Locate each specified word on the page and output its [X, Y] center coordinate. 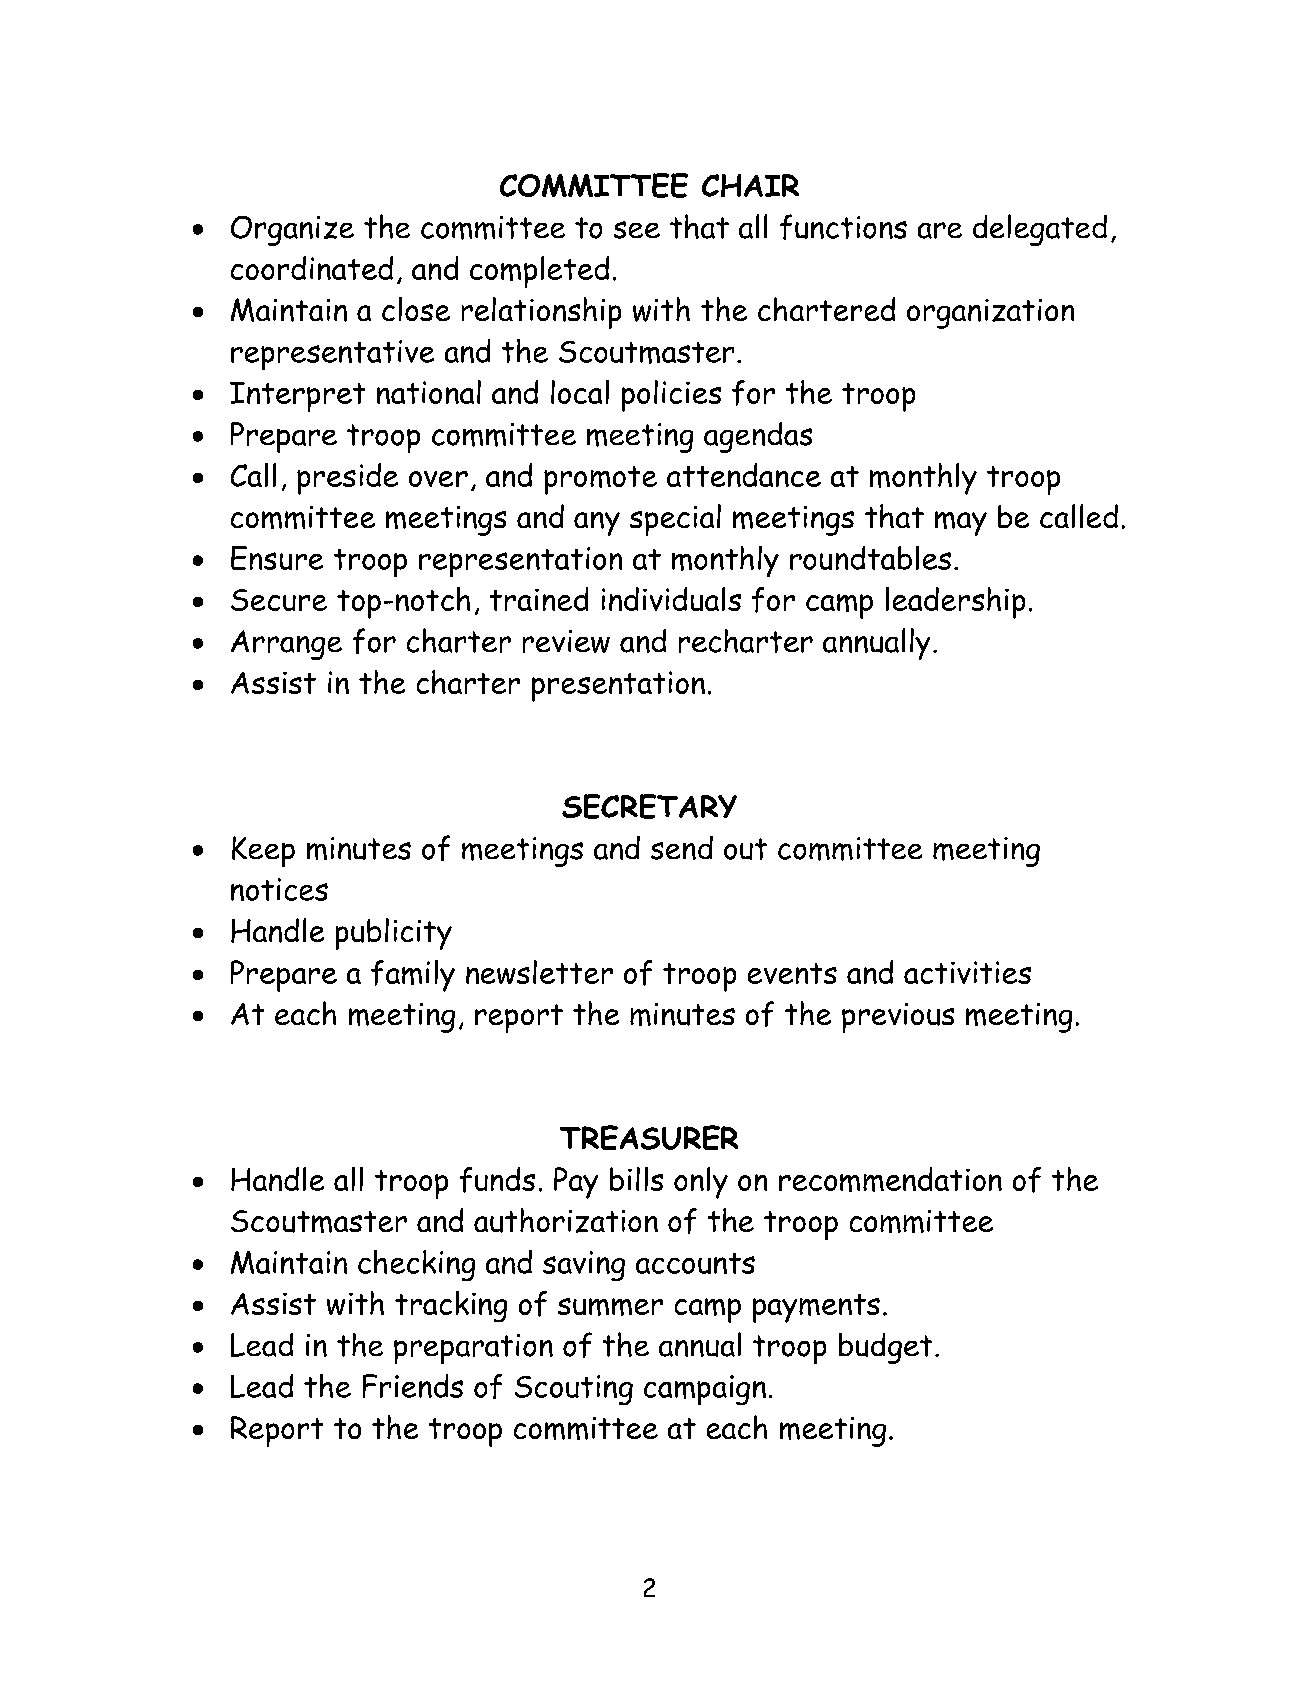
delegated [1040, 230]
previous [898, 1018]
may [961, 523]
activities [967, 972]
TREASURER [649, 1137]
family [413, 976]
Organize [292, 231]
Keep [263, 851]
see [637, 230]
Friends [413, 1386]
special [675, 520]
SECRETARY [649, 806]
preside [347, 479]
